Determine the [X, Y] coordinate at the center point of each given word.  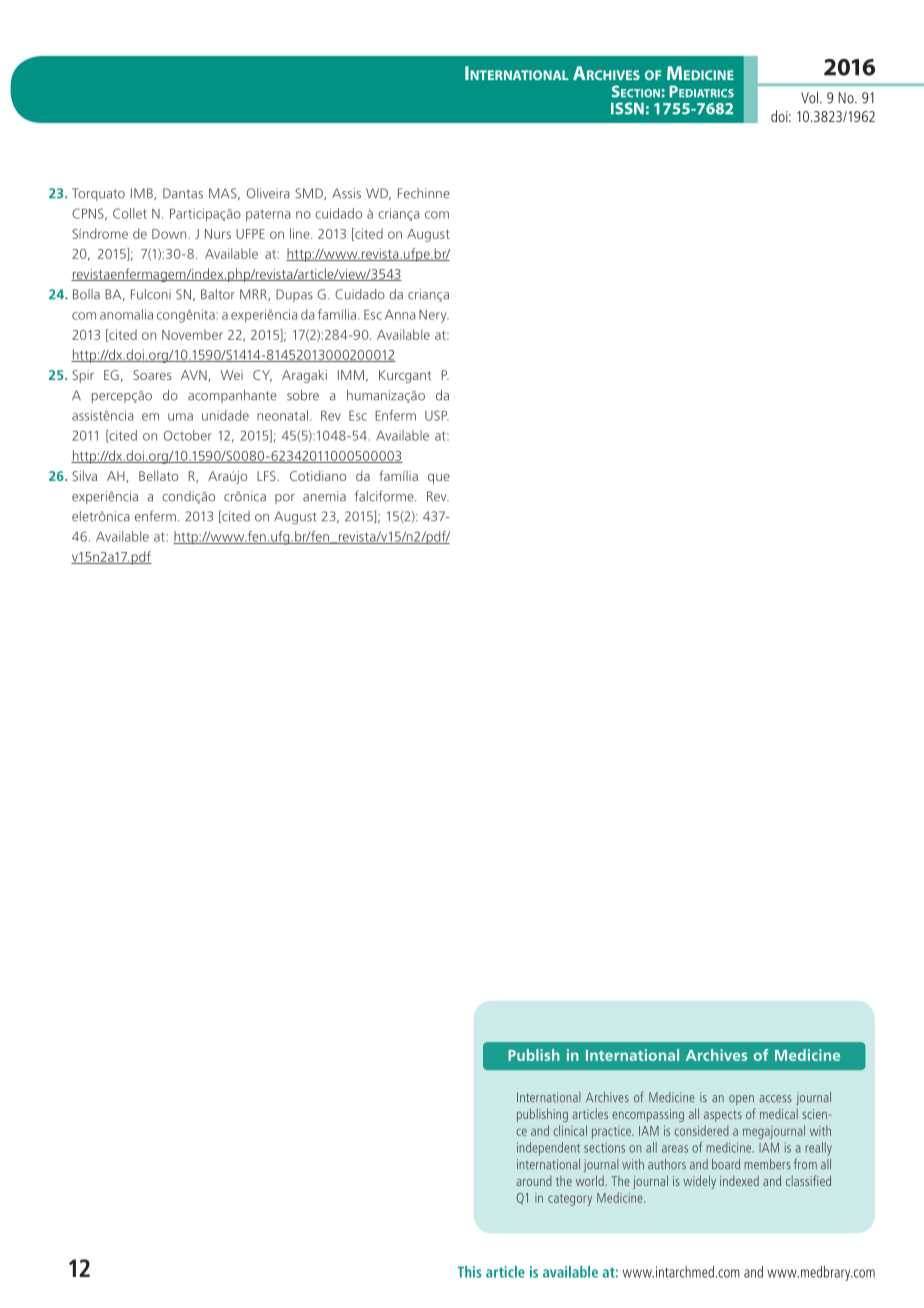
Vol [809, 97]
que [439, 479]
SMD [310, 194]
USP [437, 415]
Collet [130, 213]
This [469, 1272]
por [285, 499]
